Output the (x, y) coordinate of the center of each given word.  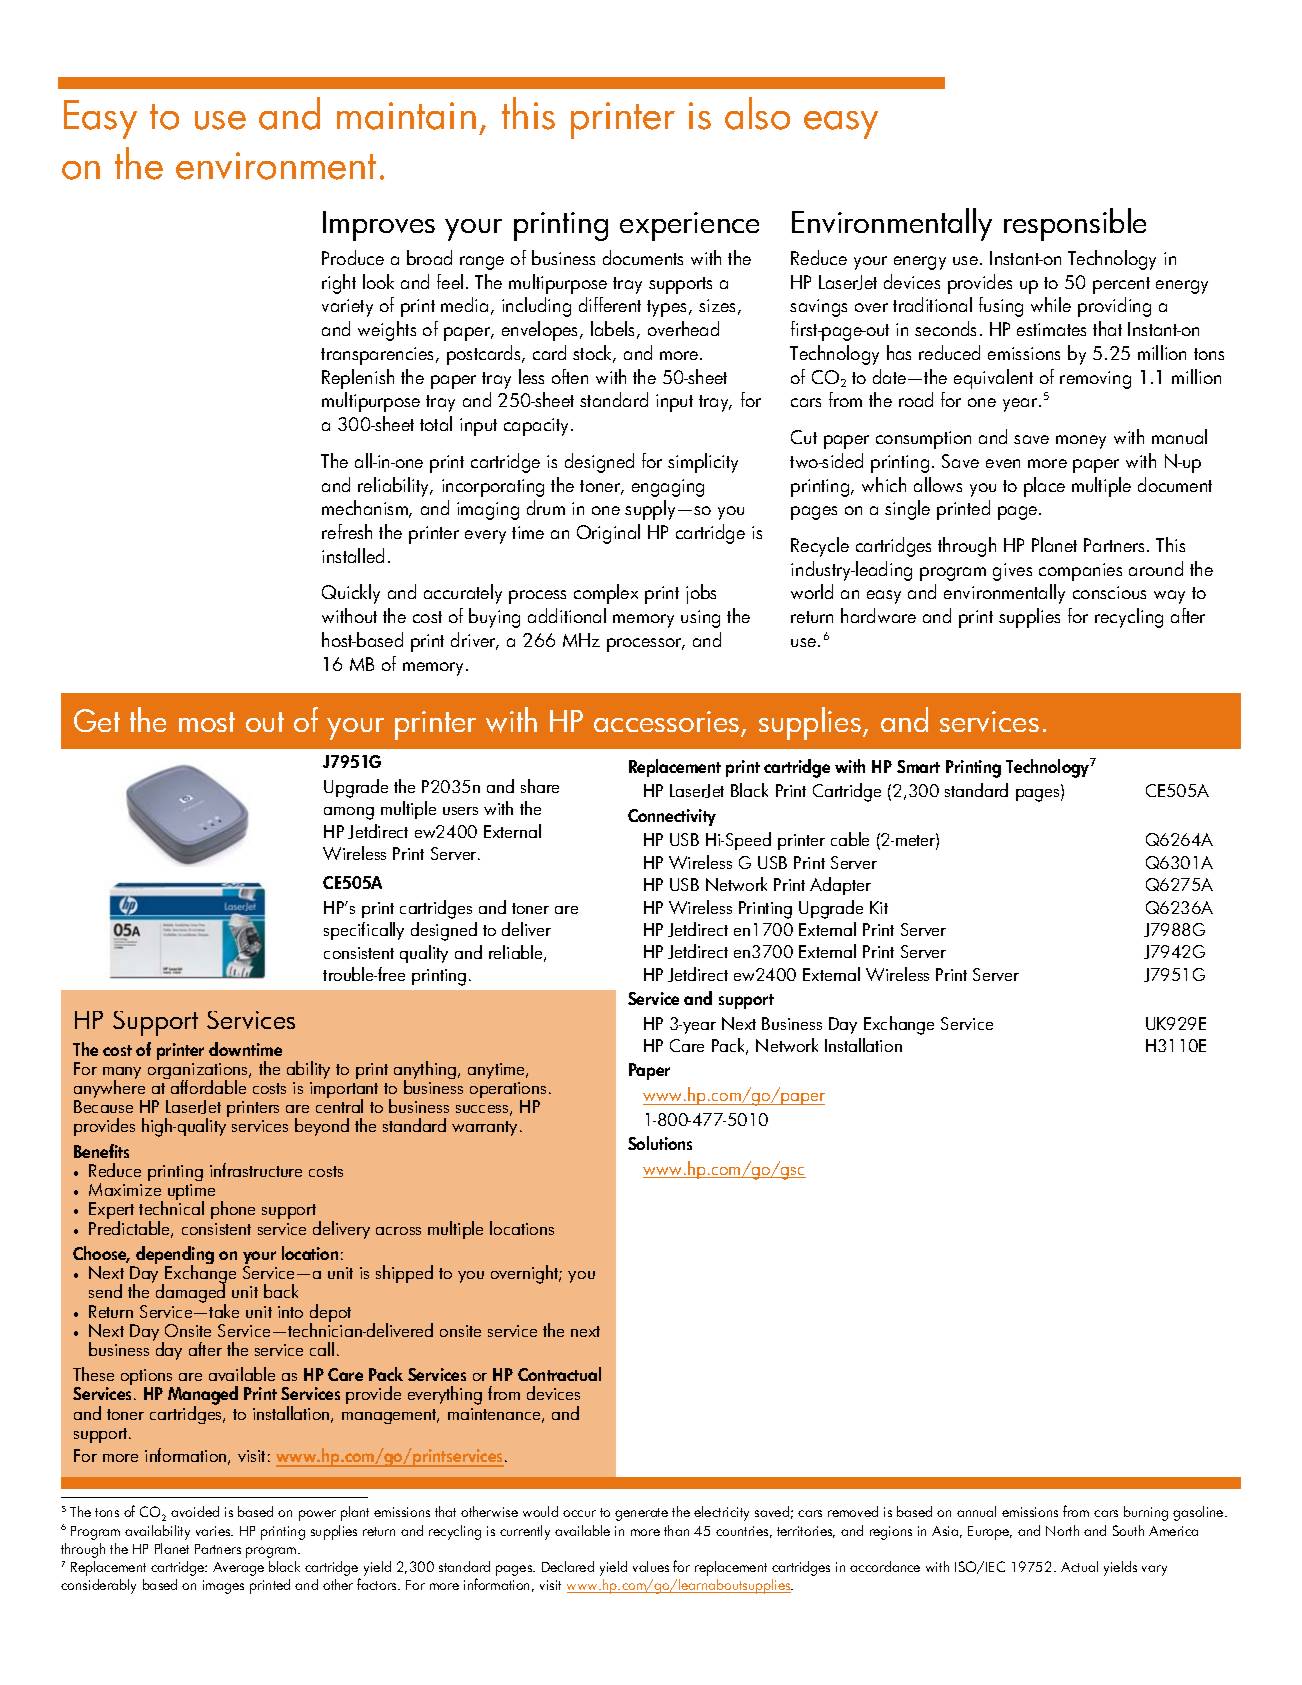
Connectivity (672, 817)
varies (214, 1531)
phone (233, 1210)
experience (689, 226)
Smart (918, 766)
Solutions (660, 1143)
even (1003, 463)
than (676, 1530)
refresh (347, 531)
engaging (668, 488)
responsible (1075, 224)
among (349, 813)
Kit (879, 907)
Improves (379, 226)
